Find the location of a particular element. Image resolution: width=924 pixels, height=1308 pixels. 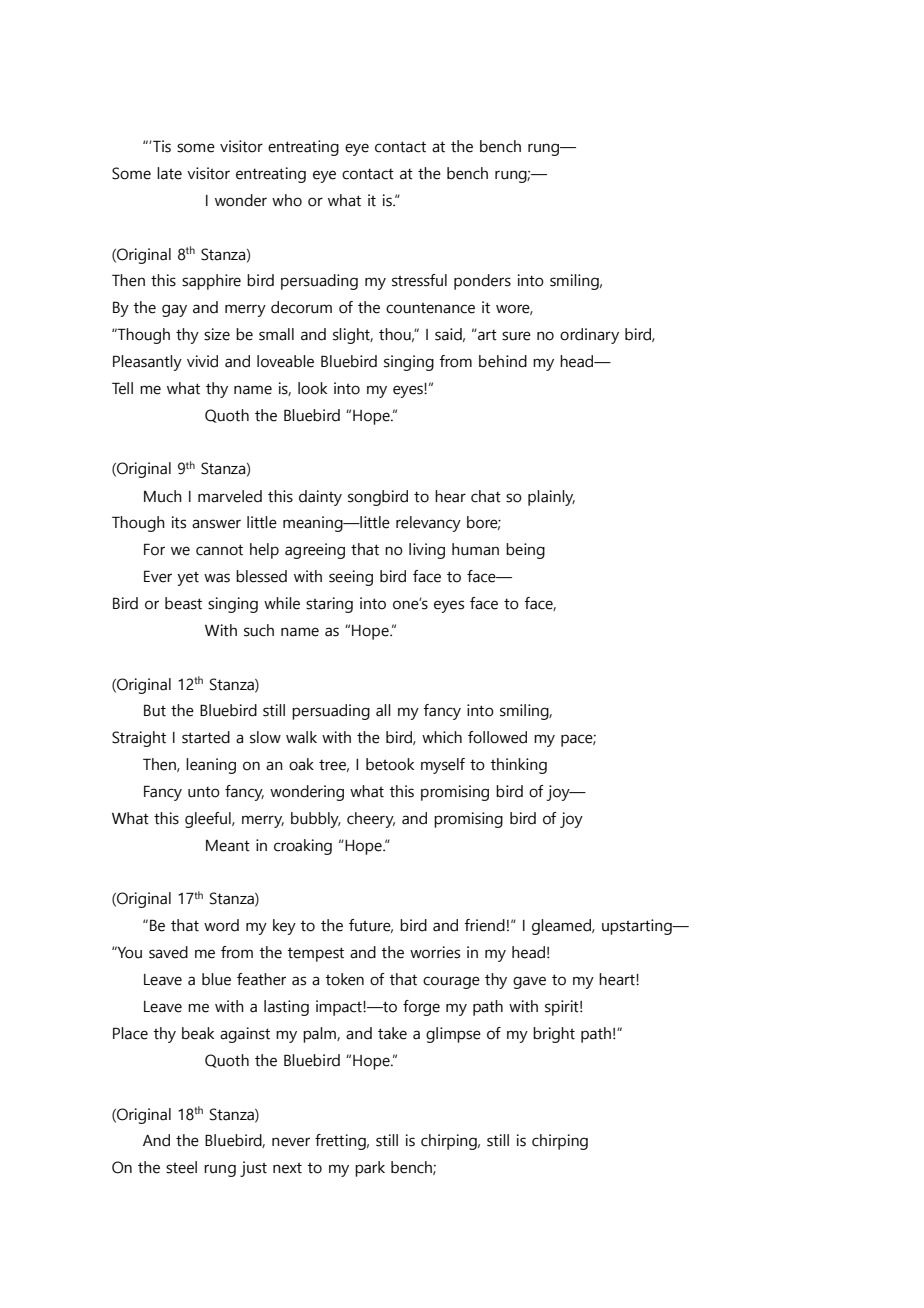

plainly is located at coordinates (551, 498).
